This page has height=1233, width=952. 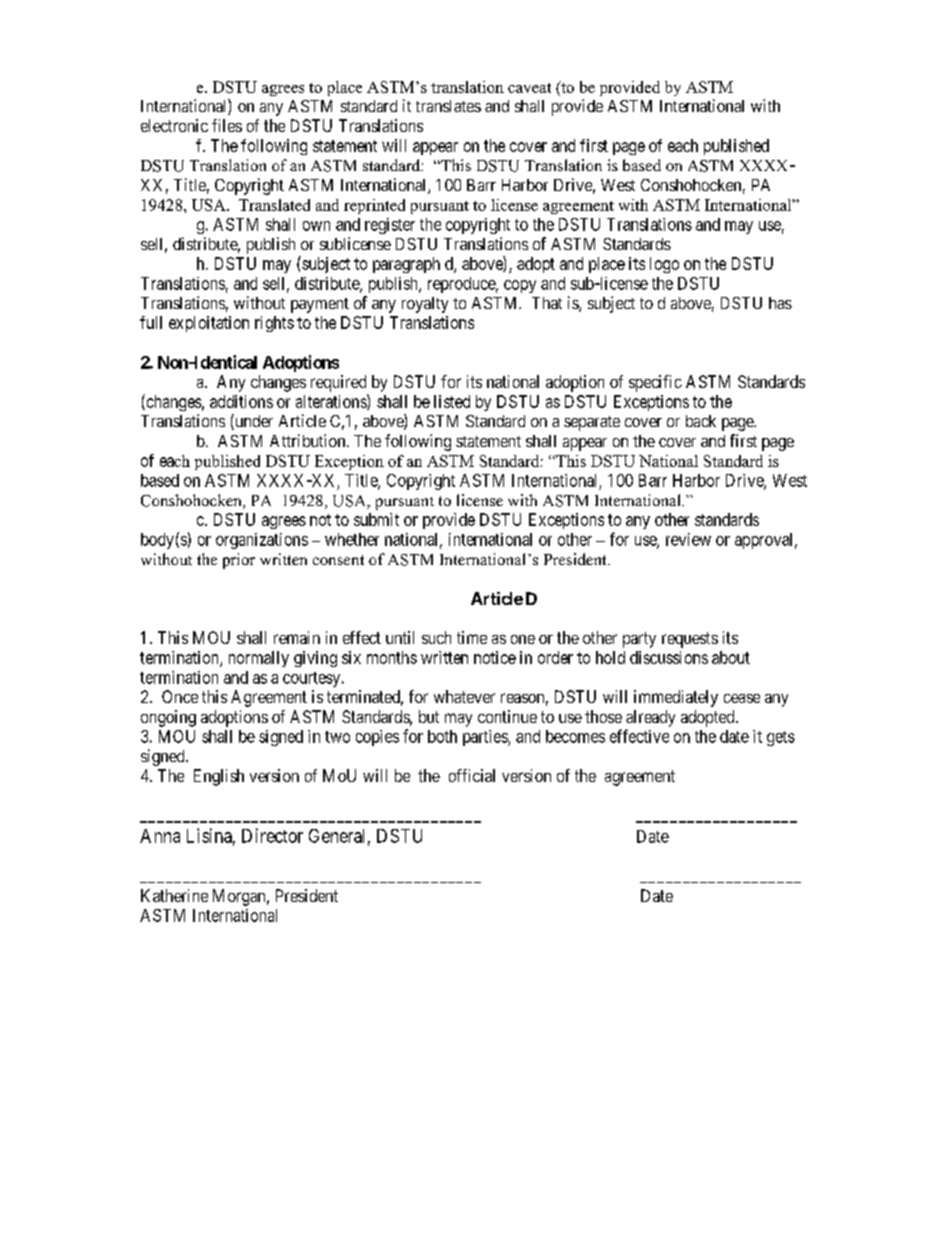 What do you see at coordinates (174, 895) in the page?
I see `Katherine` at bounding box center [174, 895].
